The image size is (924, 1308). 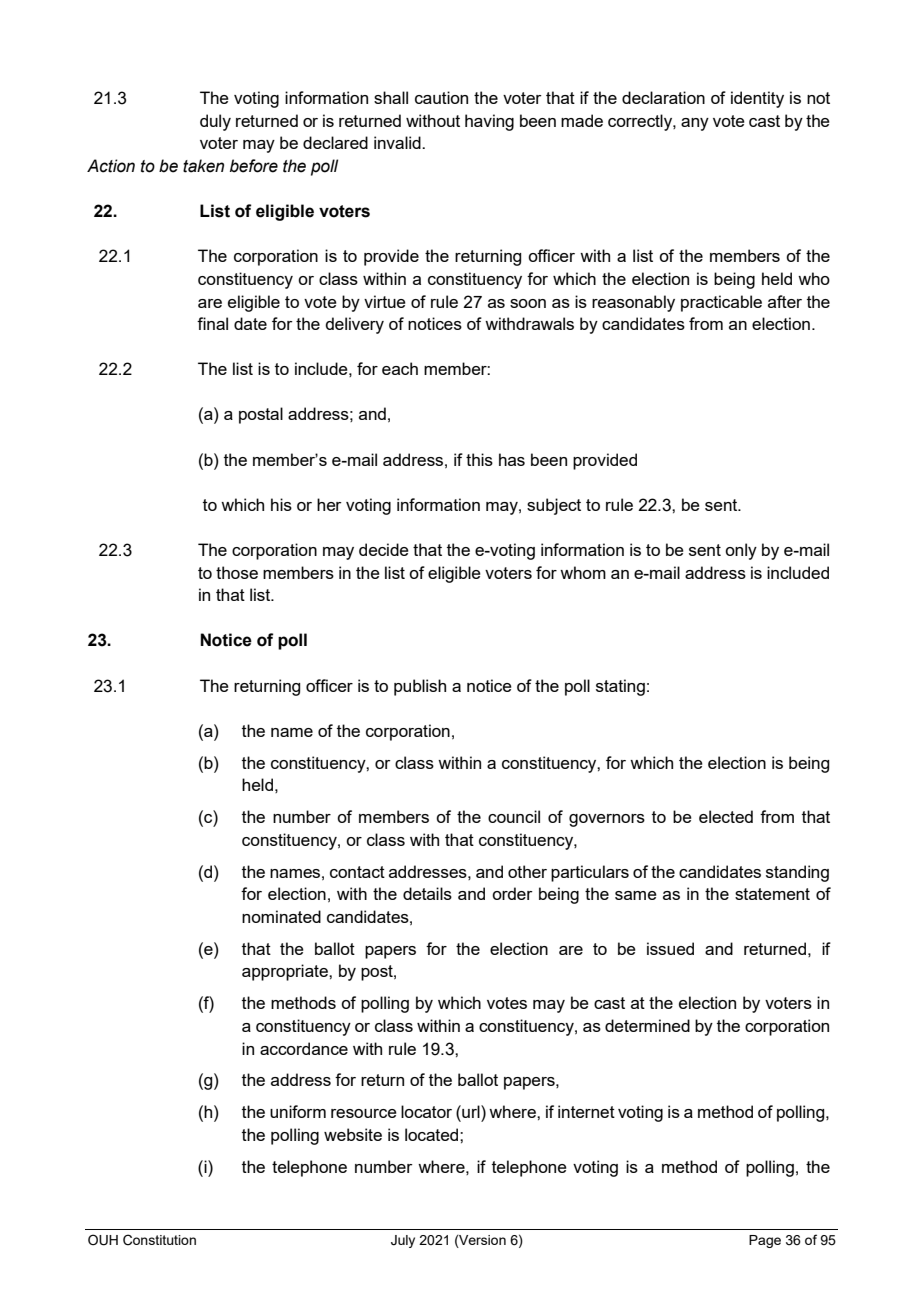 I want to click on elected, so click(x=726, y=816).
